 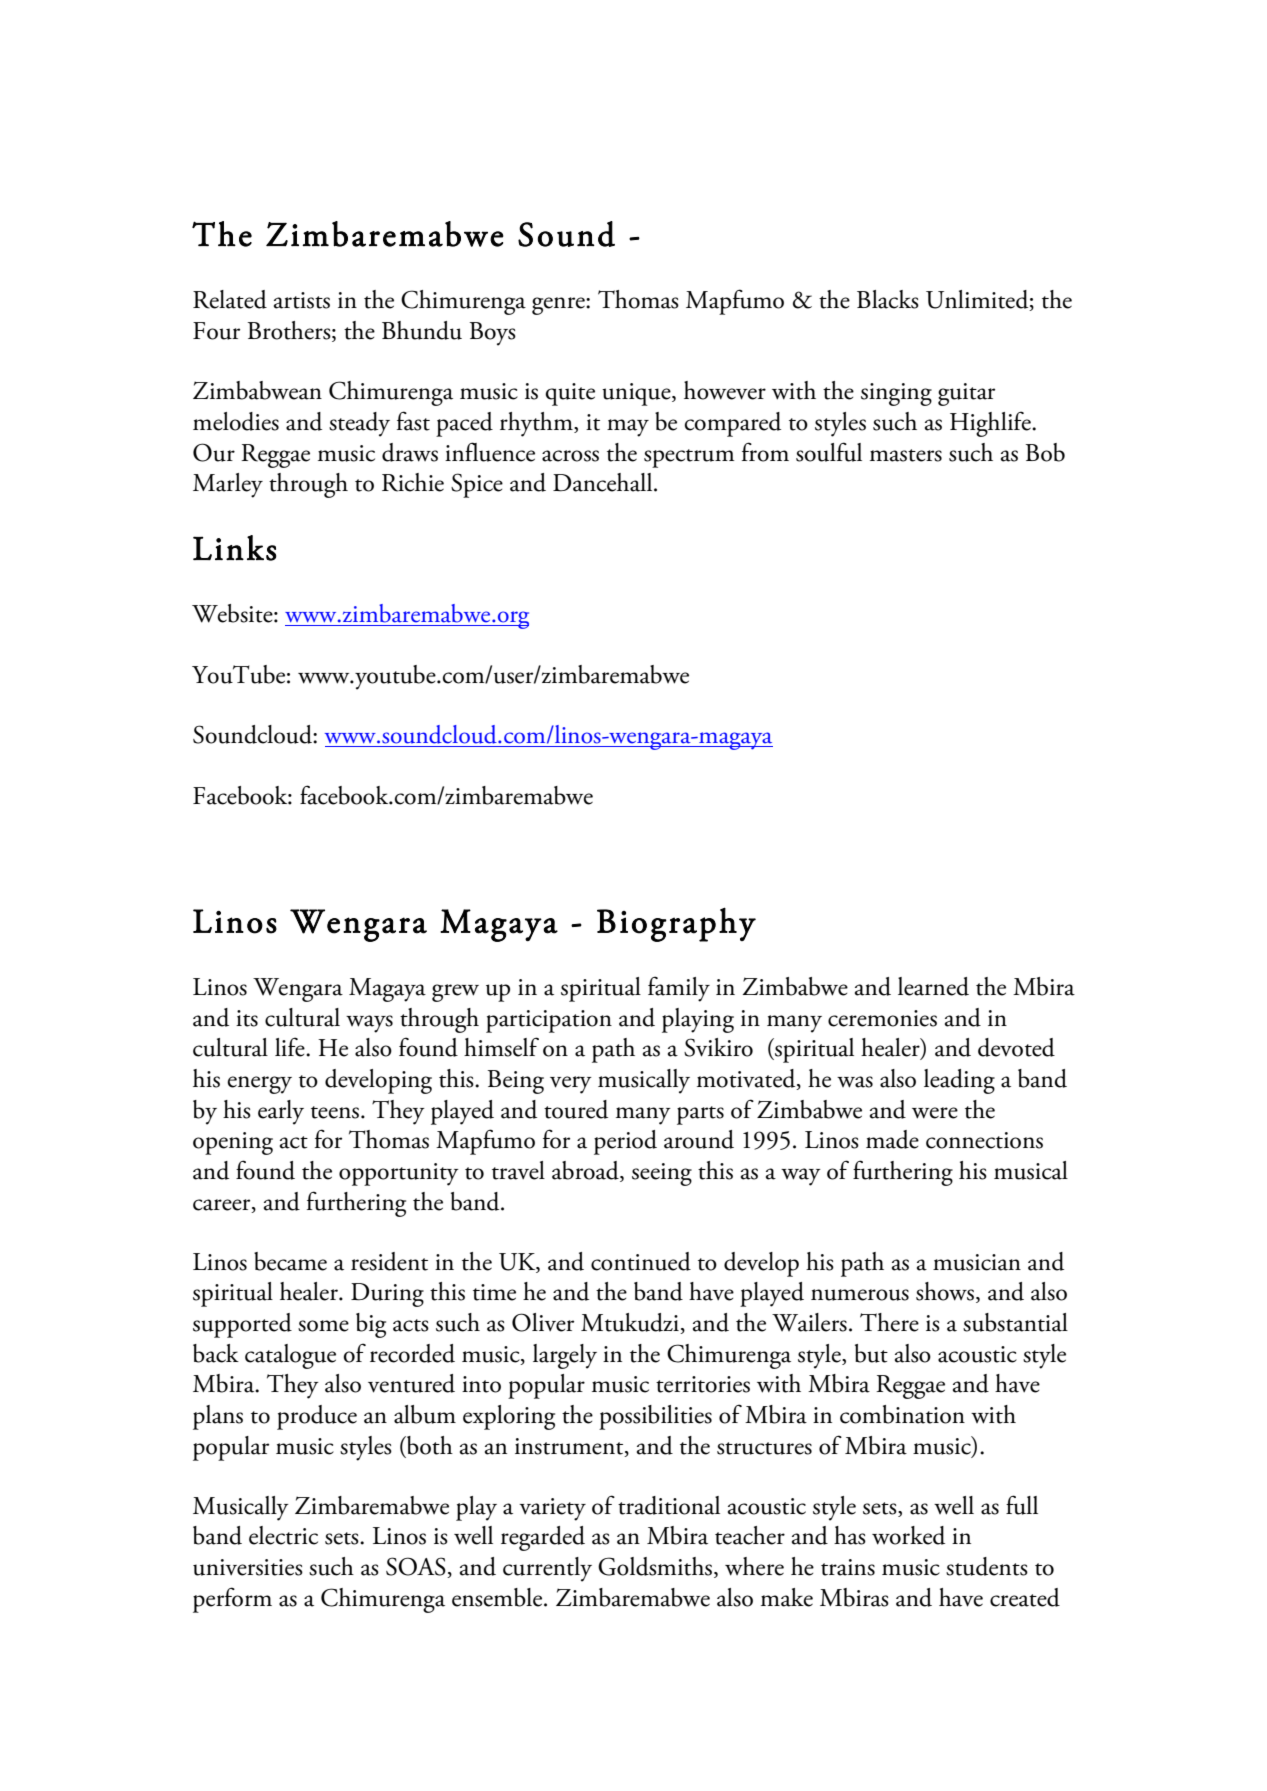 I want to click on unique, so click(x=637, y=394).
